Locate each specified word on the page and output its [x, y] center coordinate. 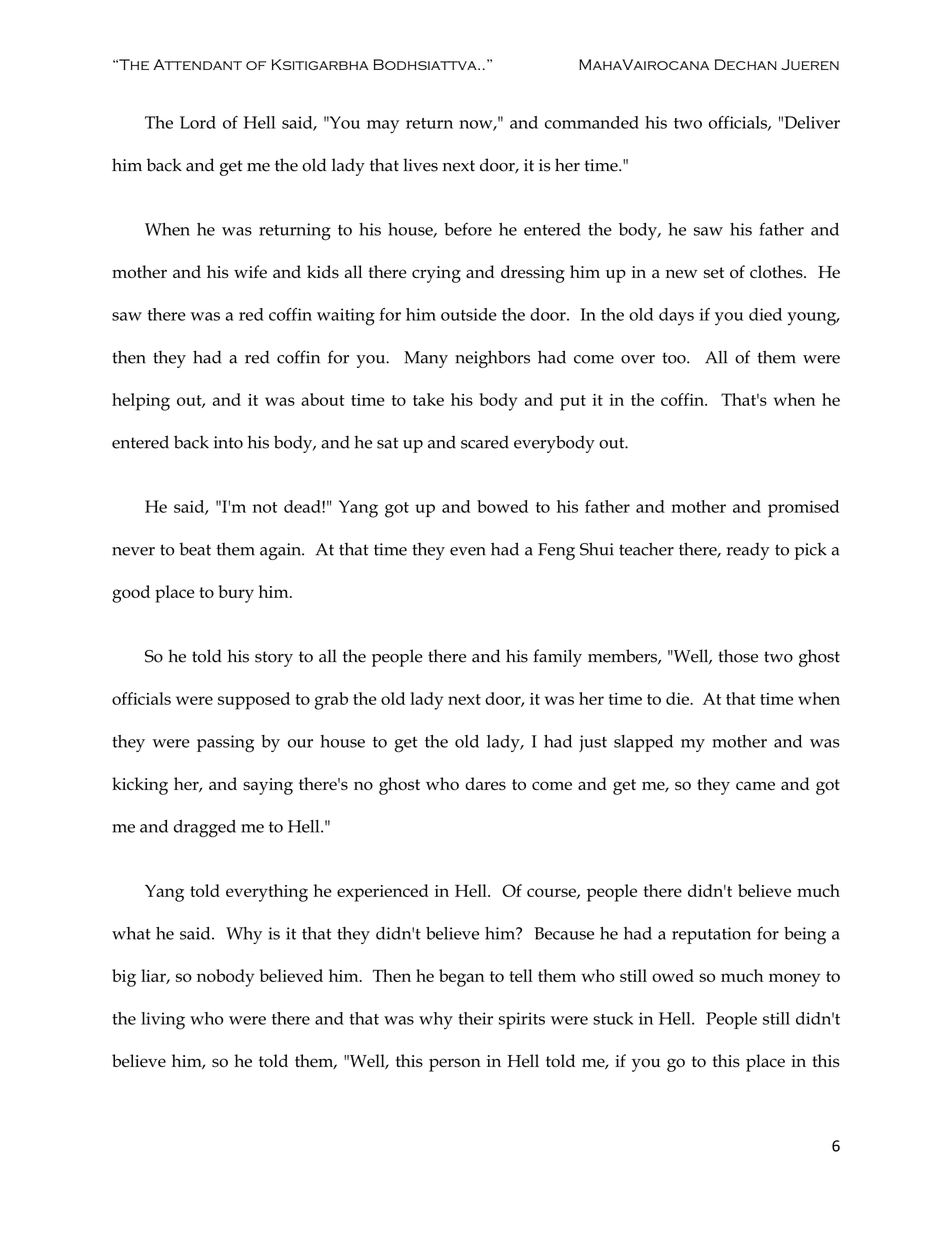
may [383, 127]
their [475, 1018]
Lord [198, 122]
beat [195, 549]
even [468, 551]
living [163, 1021]
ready [748, 551]
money [794, 980]
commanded [592, 122]
